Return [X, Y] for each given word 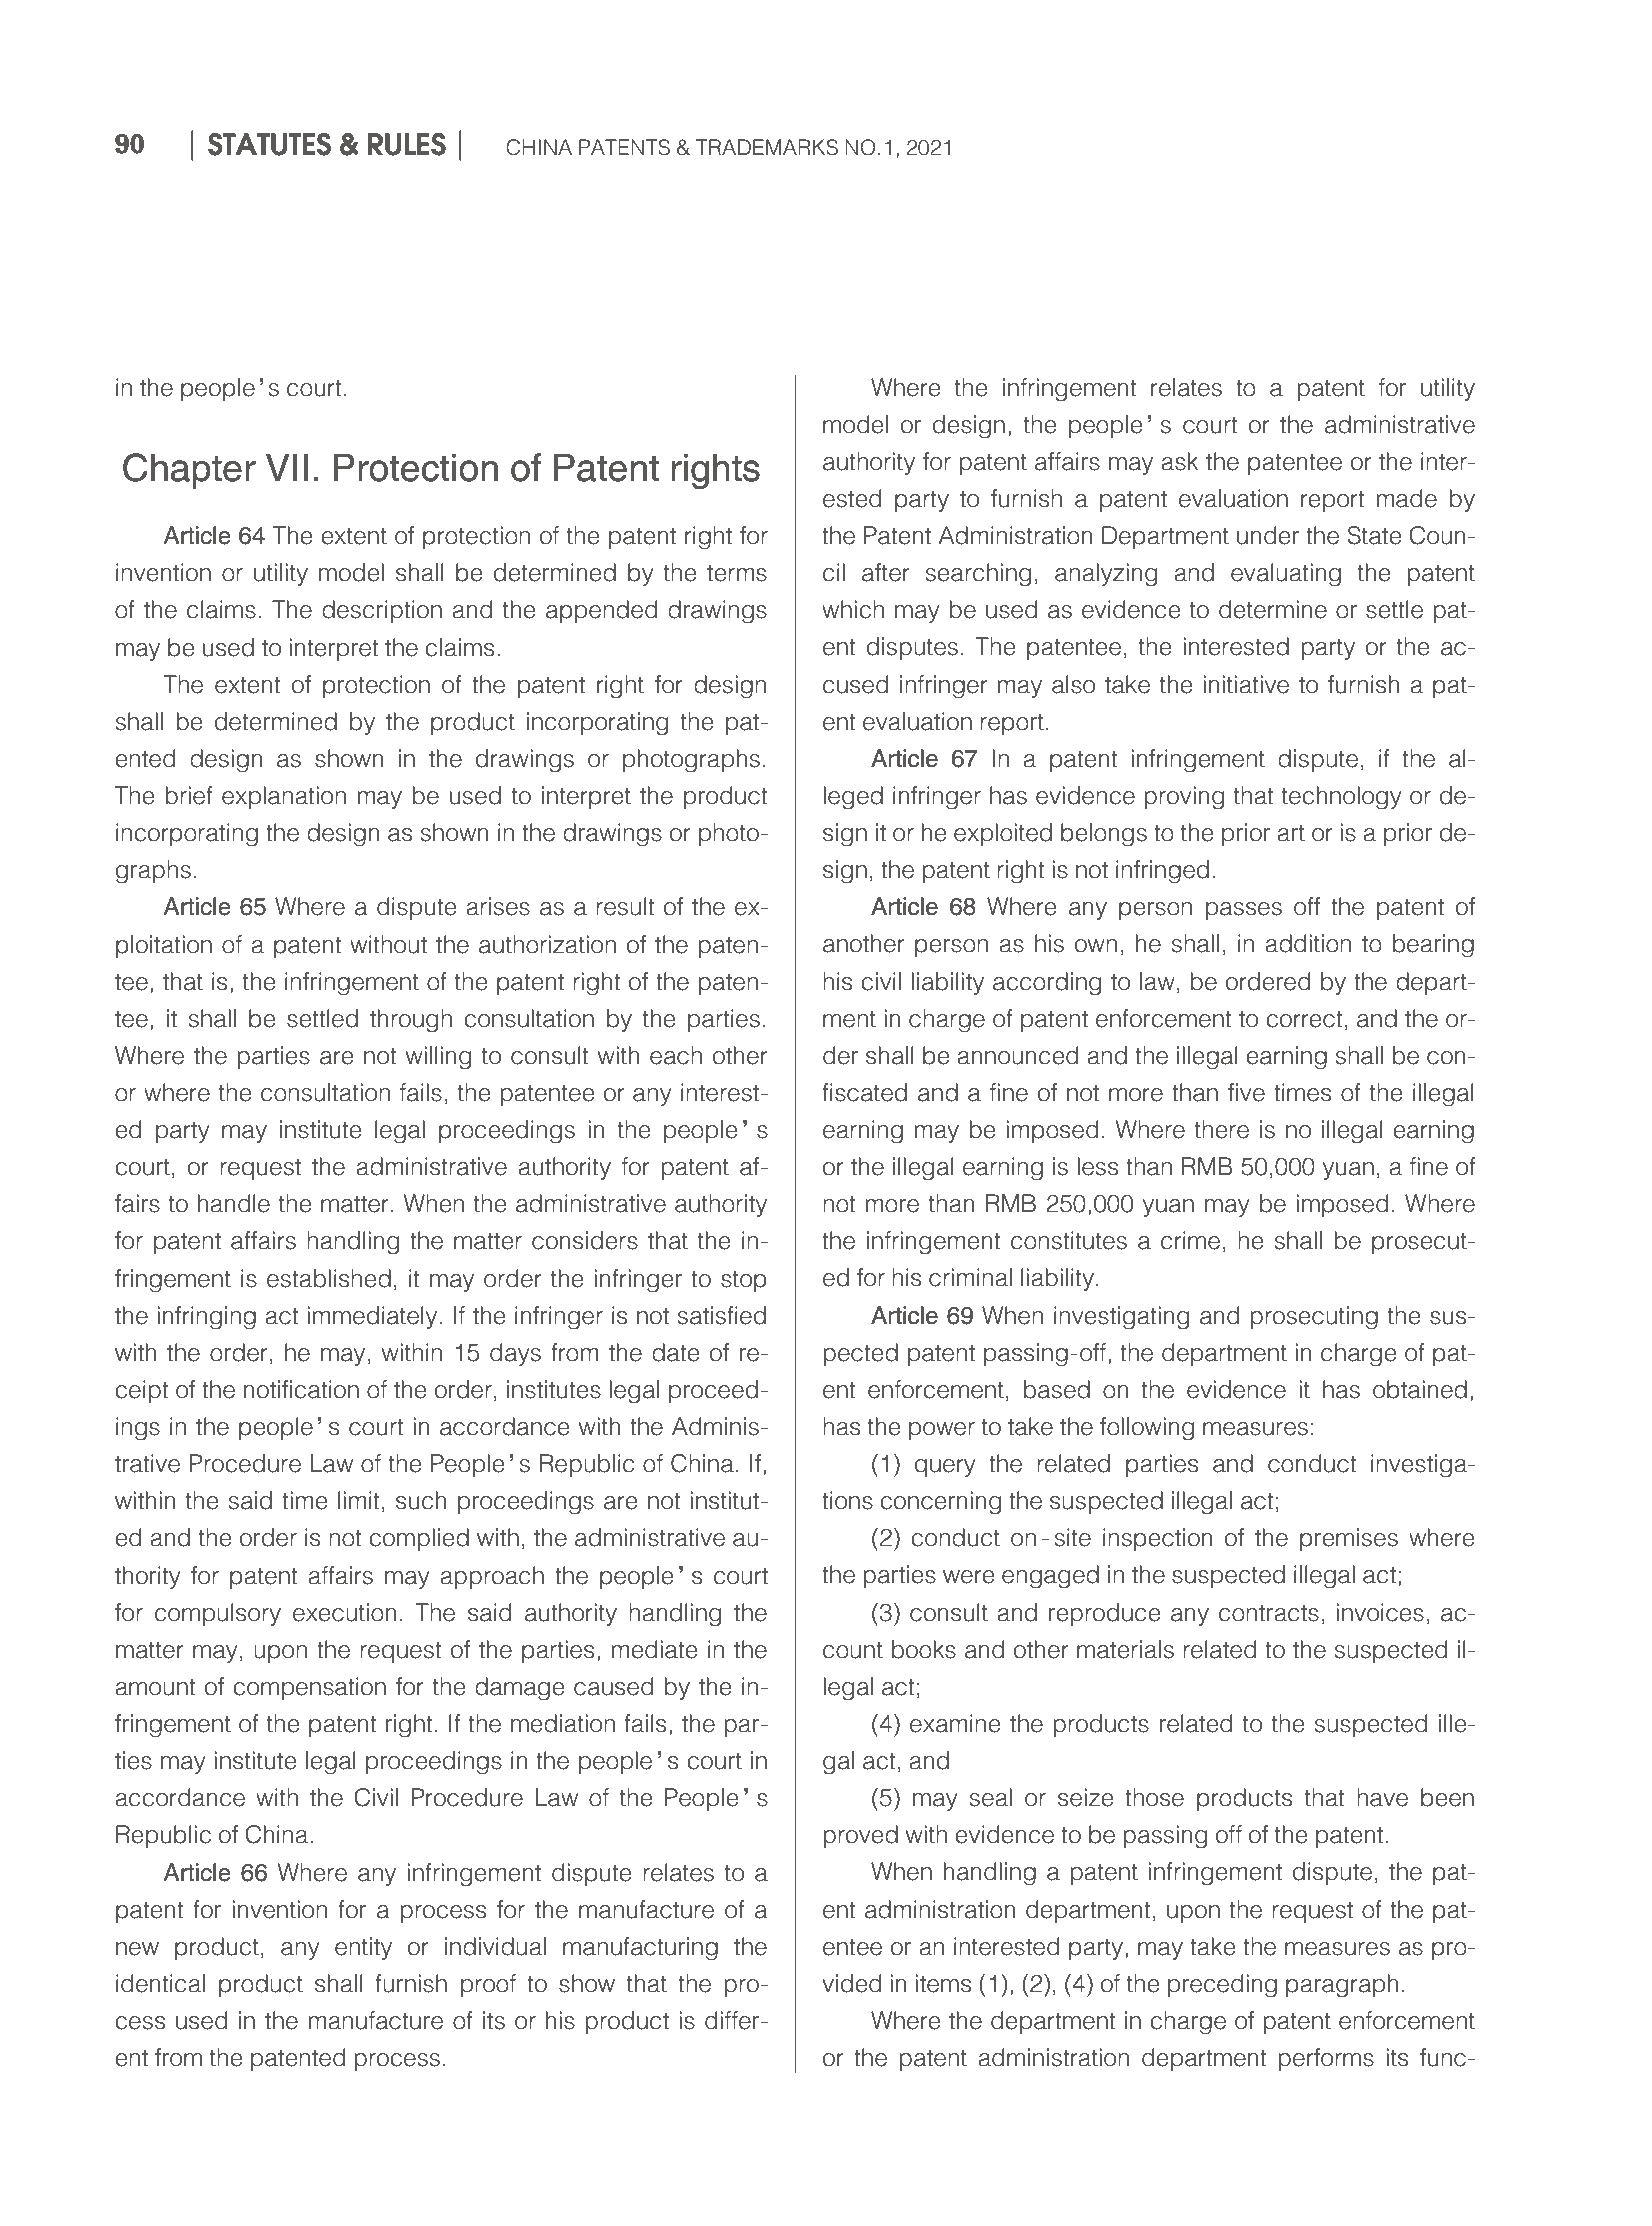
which [853, 609]
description [382, 611]
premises [1349, 1539]
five [1246, 1092]
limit [359, 1500]
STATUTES [269, 144]
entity [363, 1948]
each [676, 1055]
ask [1179, 461]
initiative [1246, 684]
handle [234, 1203]
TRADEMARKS [767, 147]
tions [847, 1500]
